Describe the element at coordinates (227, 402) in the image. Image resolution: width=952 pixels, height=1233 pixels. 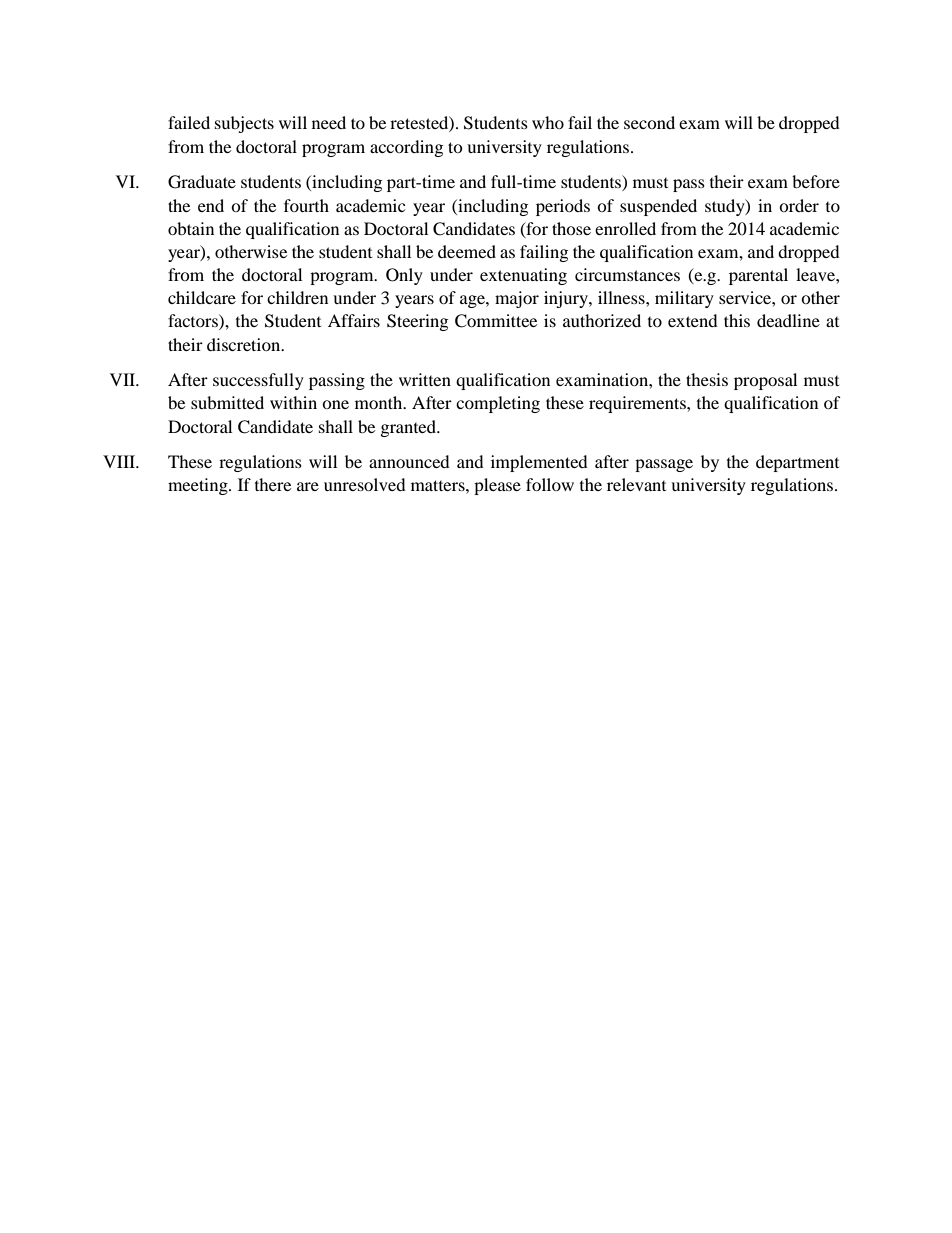
I see `submitted` at that location.
